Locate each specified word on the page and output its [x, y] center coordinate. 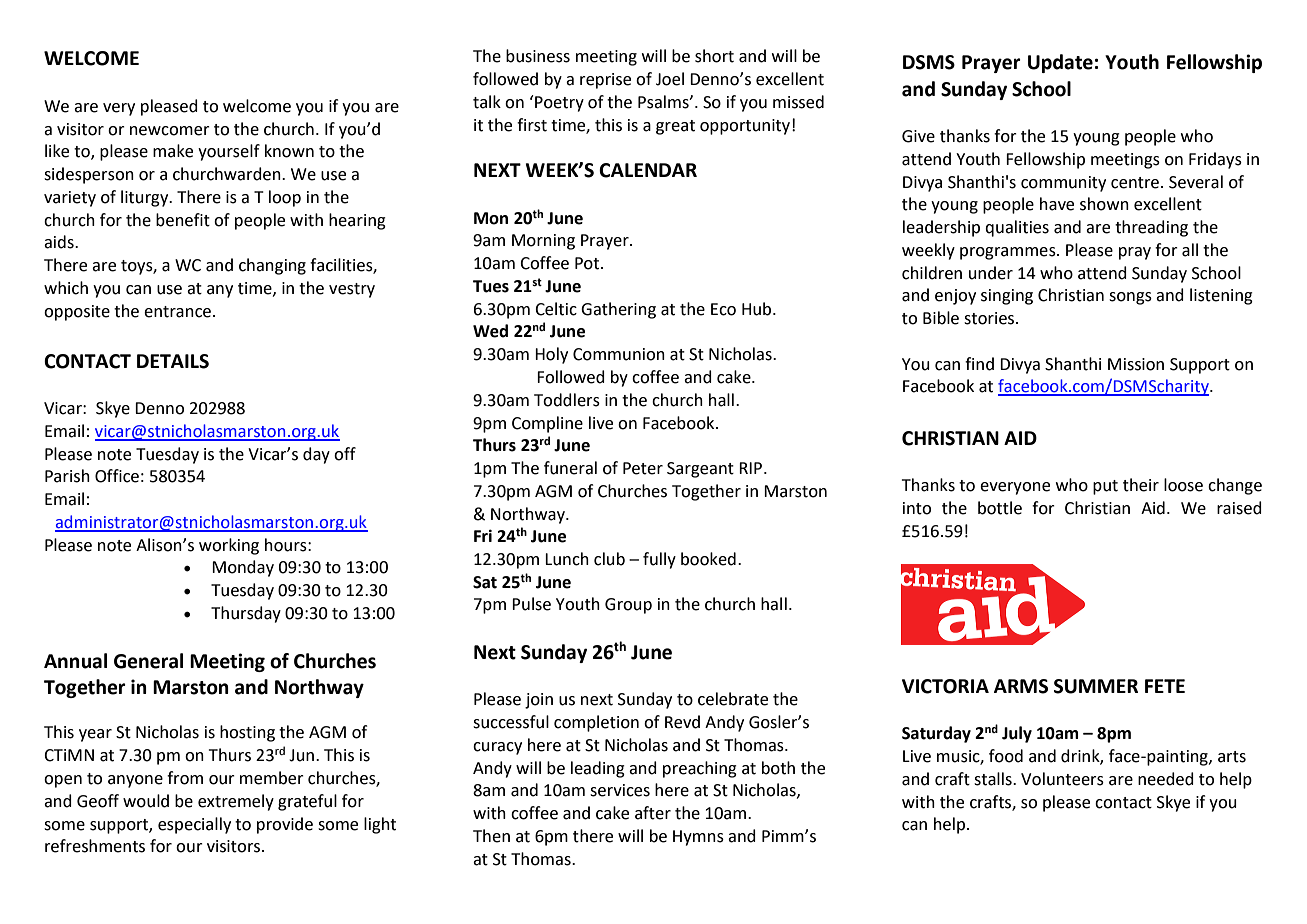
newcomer [170, 131]
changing [272, 266]
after [653, 813]
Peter [643, 468]
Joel [670, 79]
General [148, 661]
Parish [67, 476]
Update [1060, 63]
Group [628, 606]
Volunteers [1062, 779]
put [1105, 487]
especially [194, 825]
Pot [588, 263]
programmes [1009, 253]
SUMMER [1096, 686]
